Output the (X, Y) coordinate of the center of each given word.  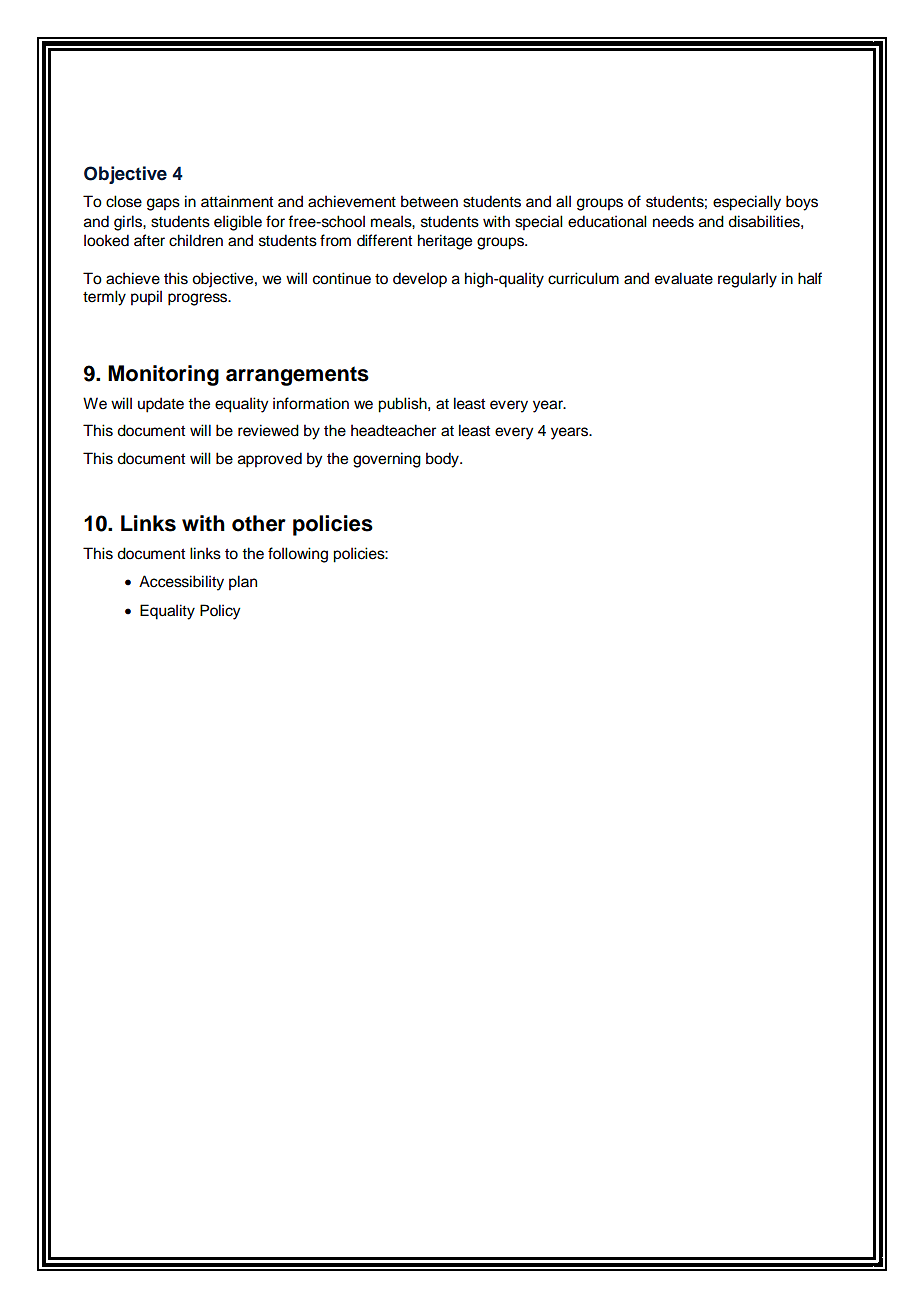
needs (673, 221)
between (429, 201)
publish (403, 405)
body (443, 460)
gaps (163, 204)
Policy (220, 612)
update (161, 405)
